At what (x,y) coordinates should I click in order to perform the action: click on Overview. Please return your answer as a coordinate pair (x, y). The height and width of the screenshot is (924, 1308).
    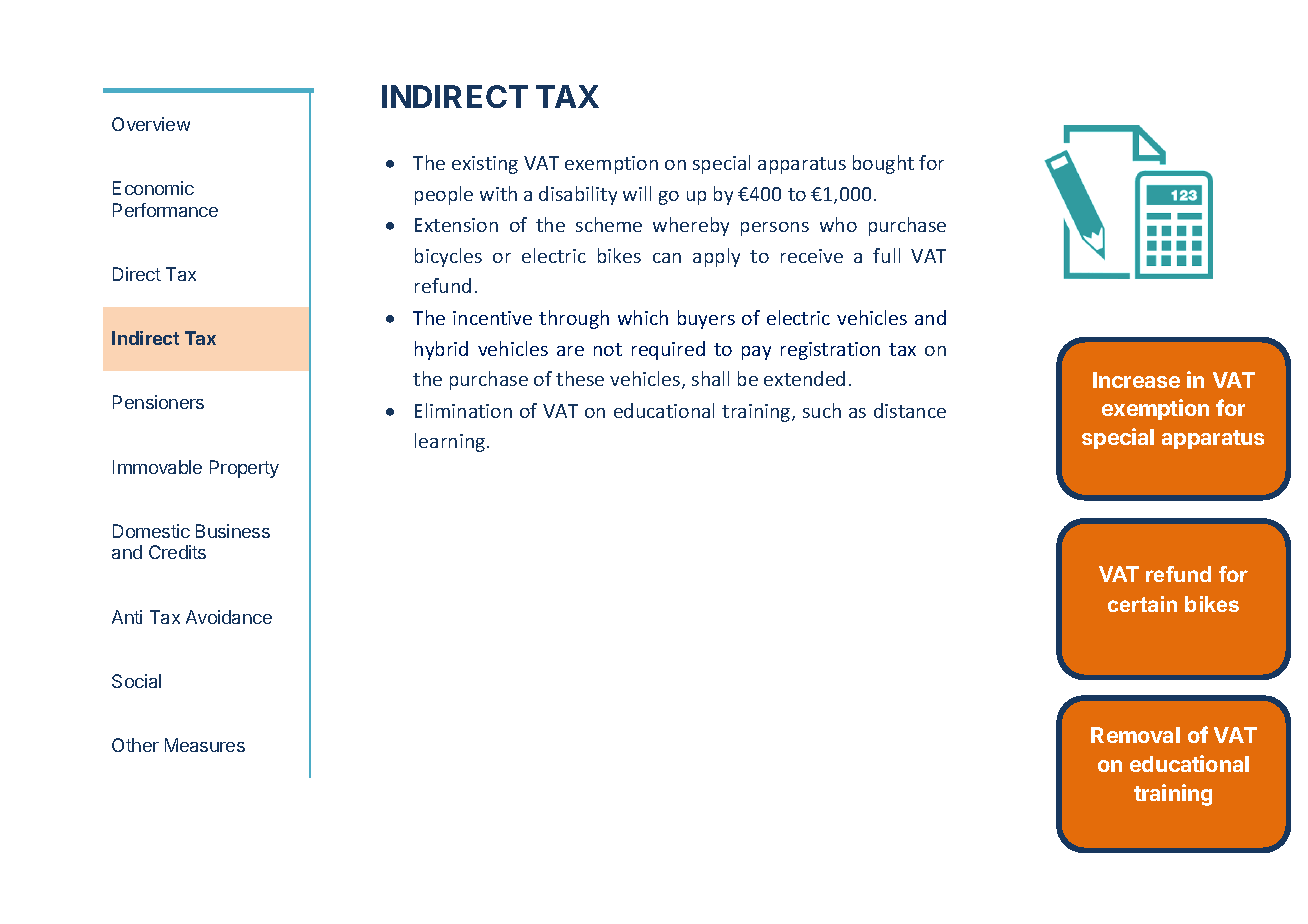
    Looking at the image, I should click on (151, 124).
